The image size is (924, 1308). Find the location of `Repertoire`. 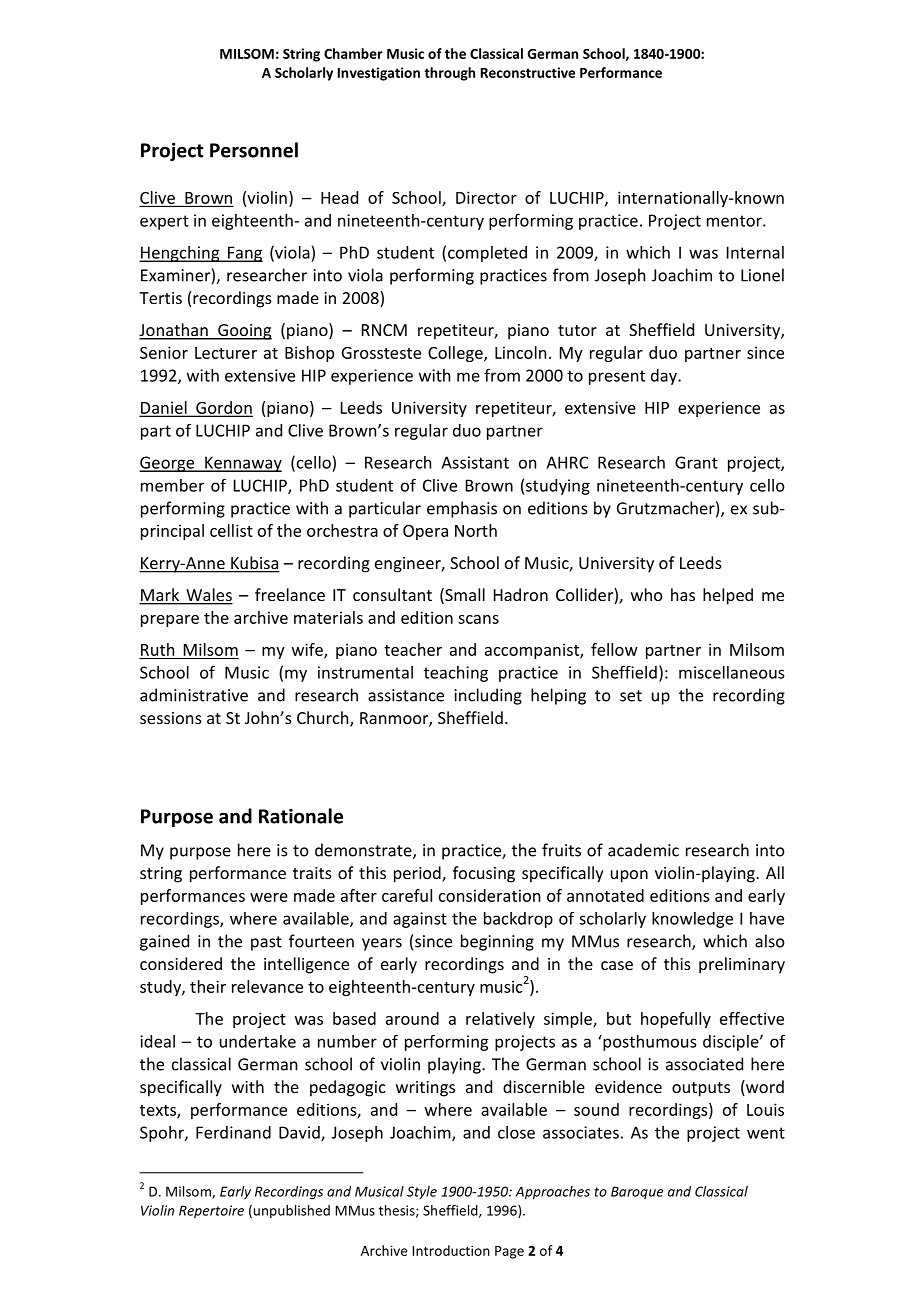

Repertoire is located at coordinates (211, 1211).
